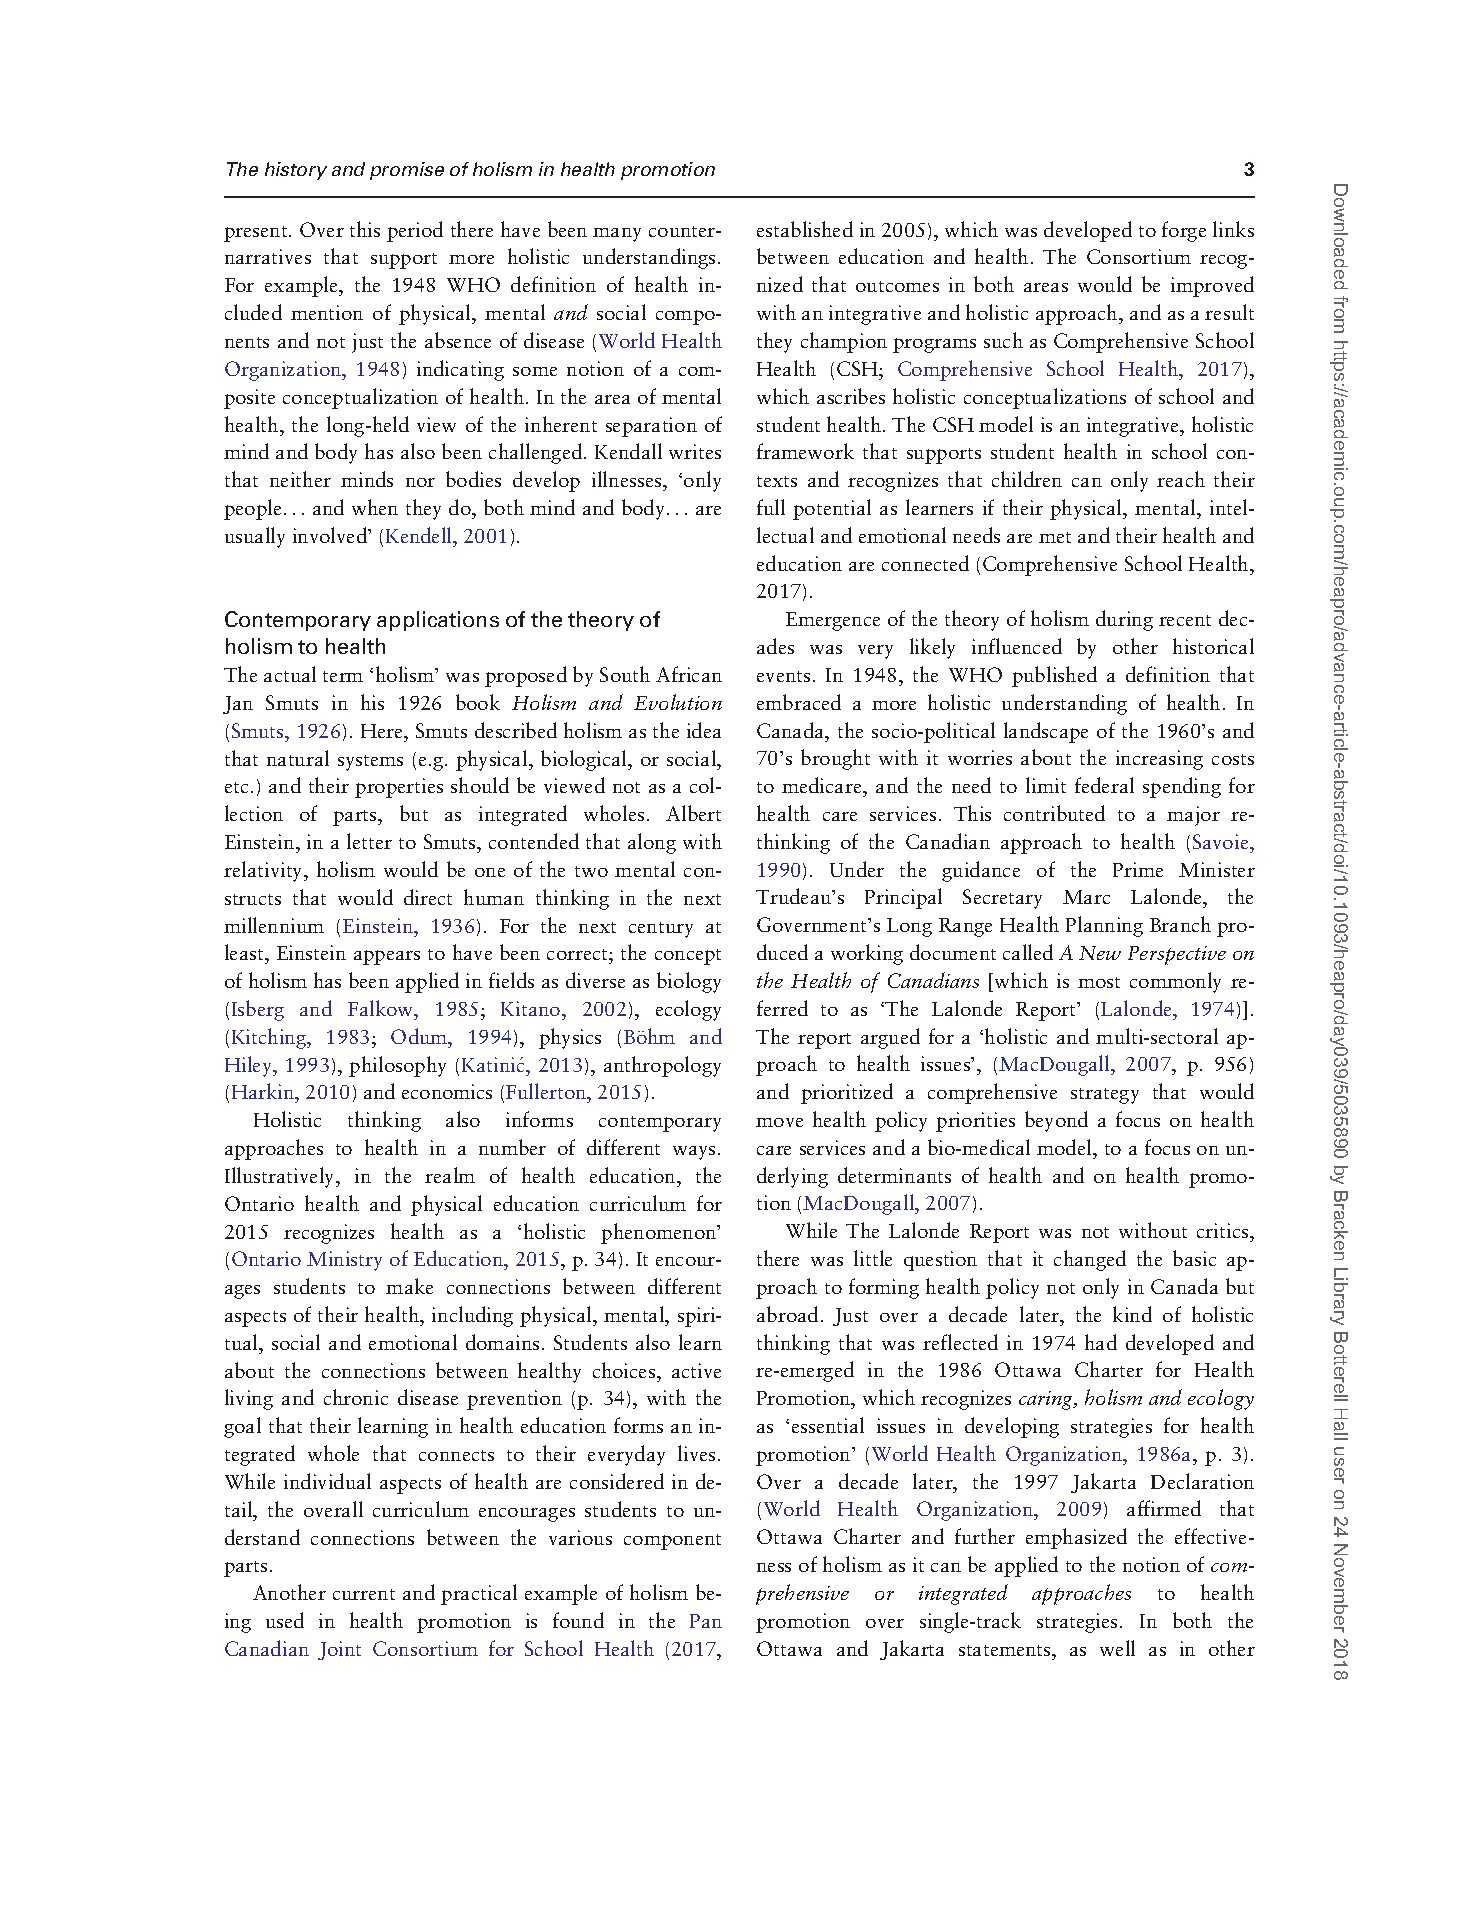 The height and width of the screenshot is (1916, 1481). I want to click on current, so click(364, 1594).
